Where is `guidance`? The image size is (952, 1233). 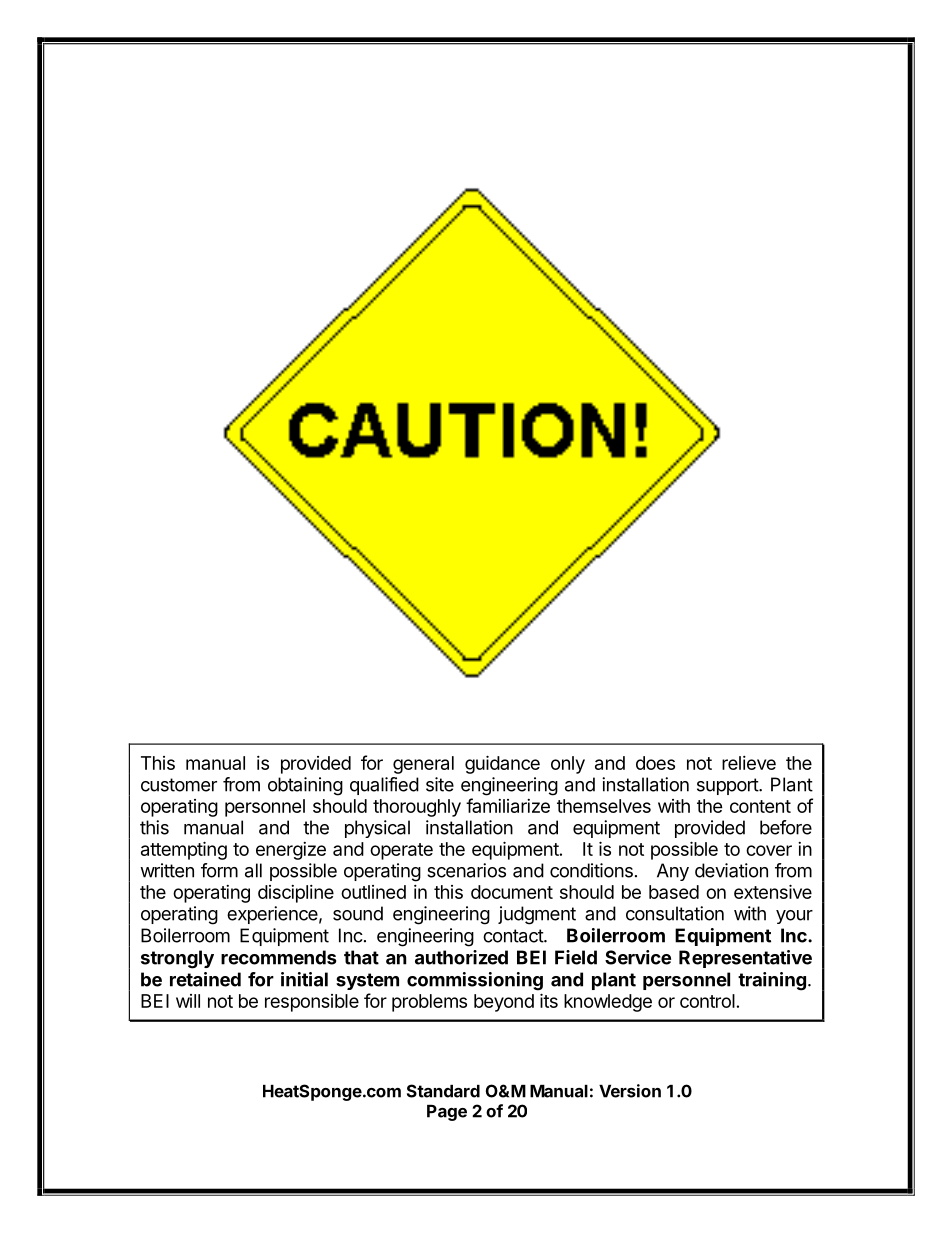
guidance is located at coordinates (502, 764).
